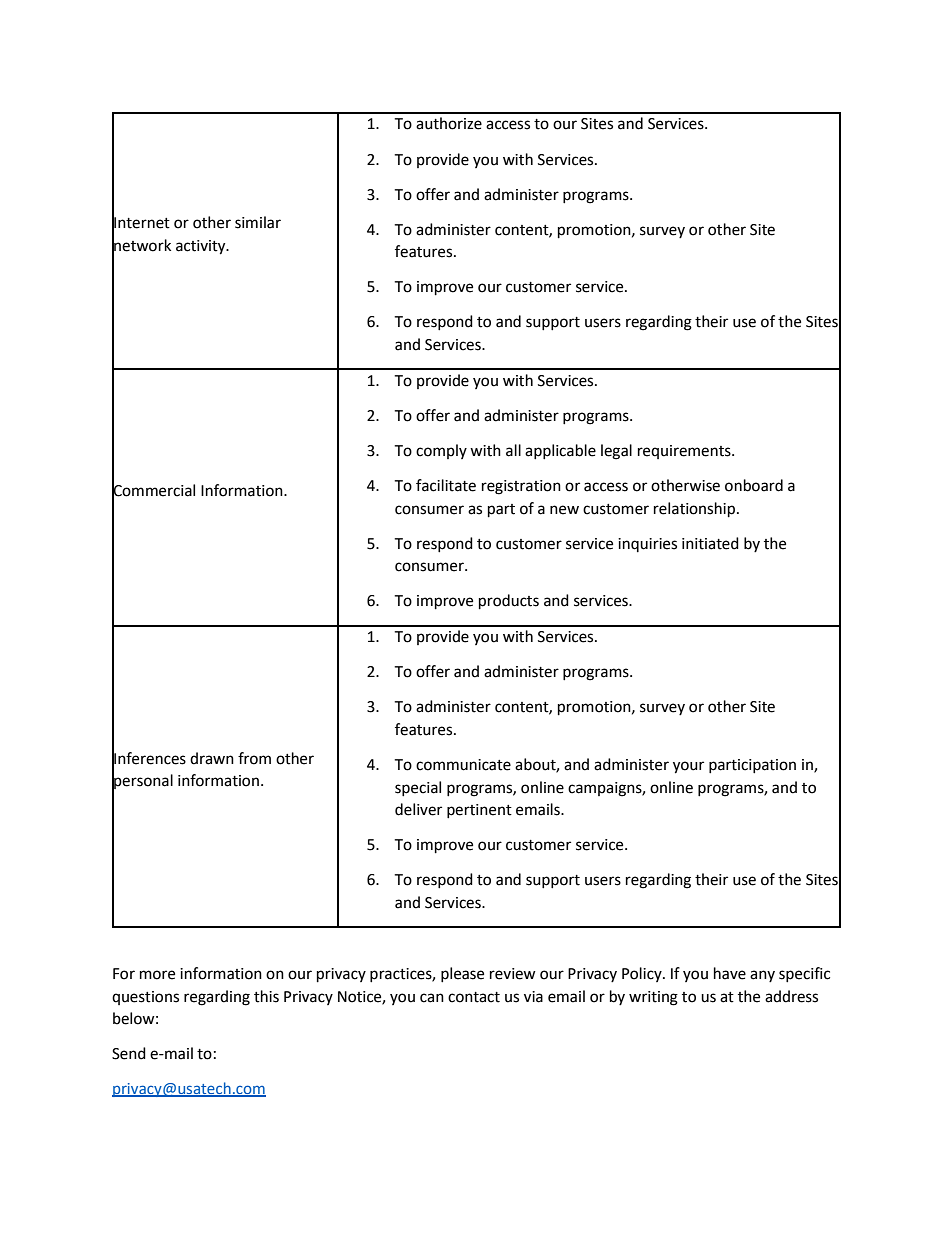  I want to click on products, so click(509, 602).
